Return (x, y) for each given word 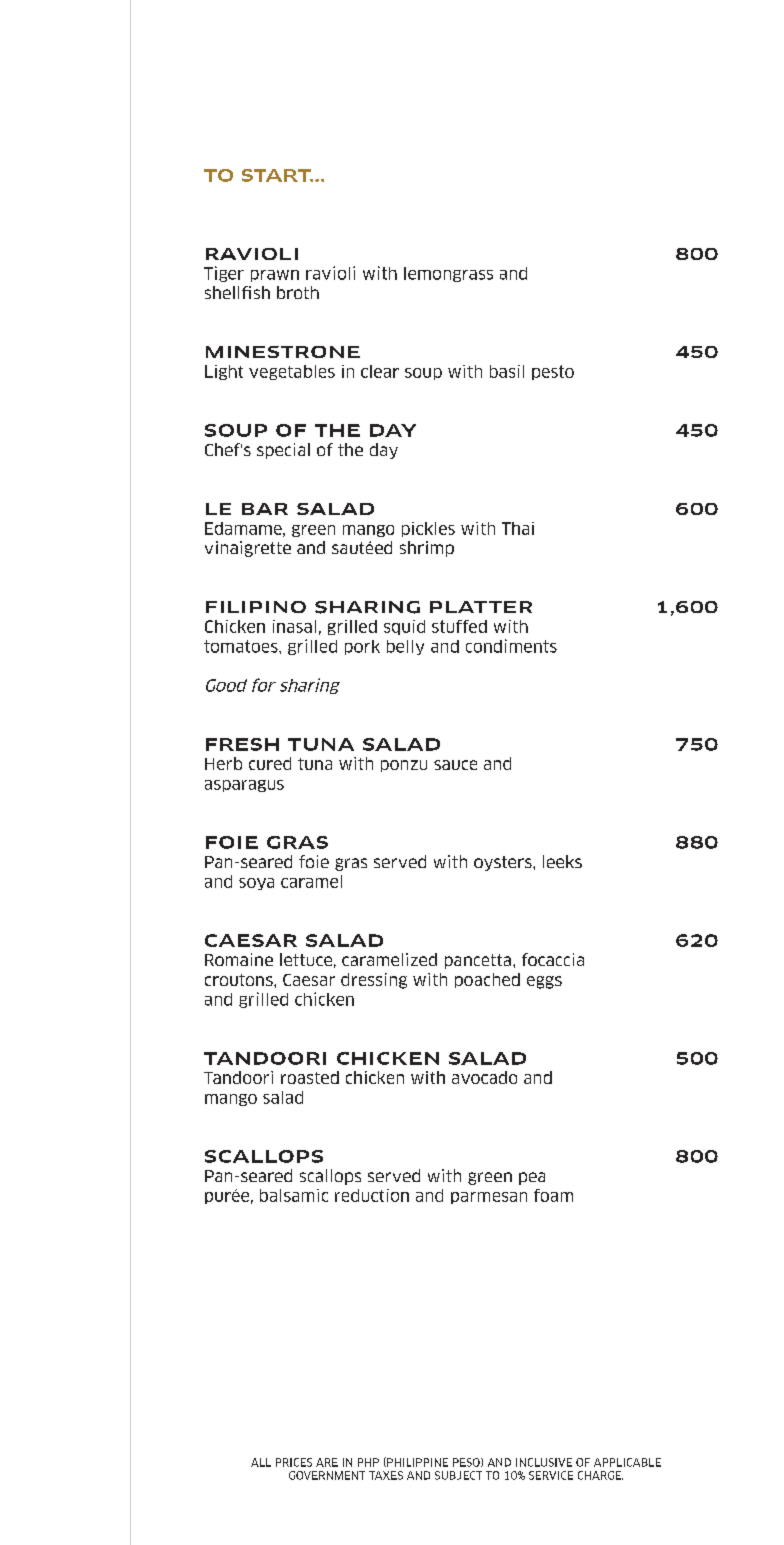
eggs (544, 982)
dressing (374, 981)
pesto (553, 372)
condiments (511, 646)
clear (380, 371)
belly (405, 647)
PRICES (294, 1462)
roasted (310, 1077)
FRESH (242, 744)
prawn (275, 276)
